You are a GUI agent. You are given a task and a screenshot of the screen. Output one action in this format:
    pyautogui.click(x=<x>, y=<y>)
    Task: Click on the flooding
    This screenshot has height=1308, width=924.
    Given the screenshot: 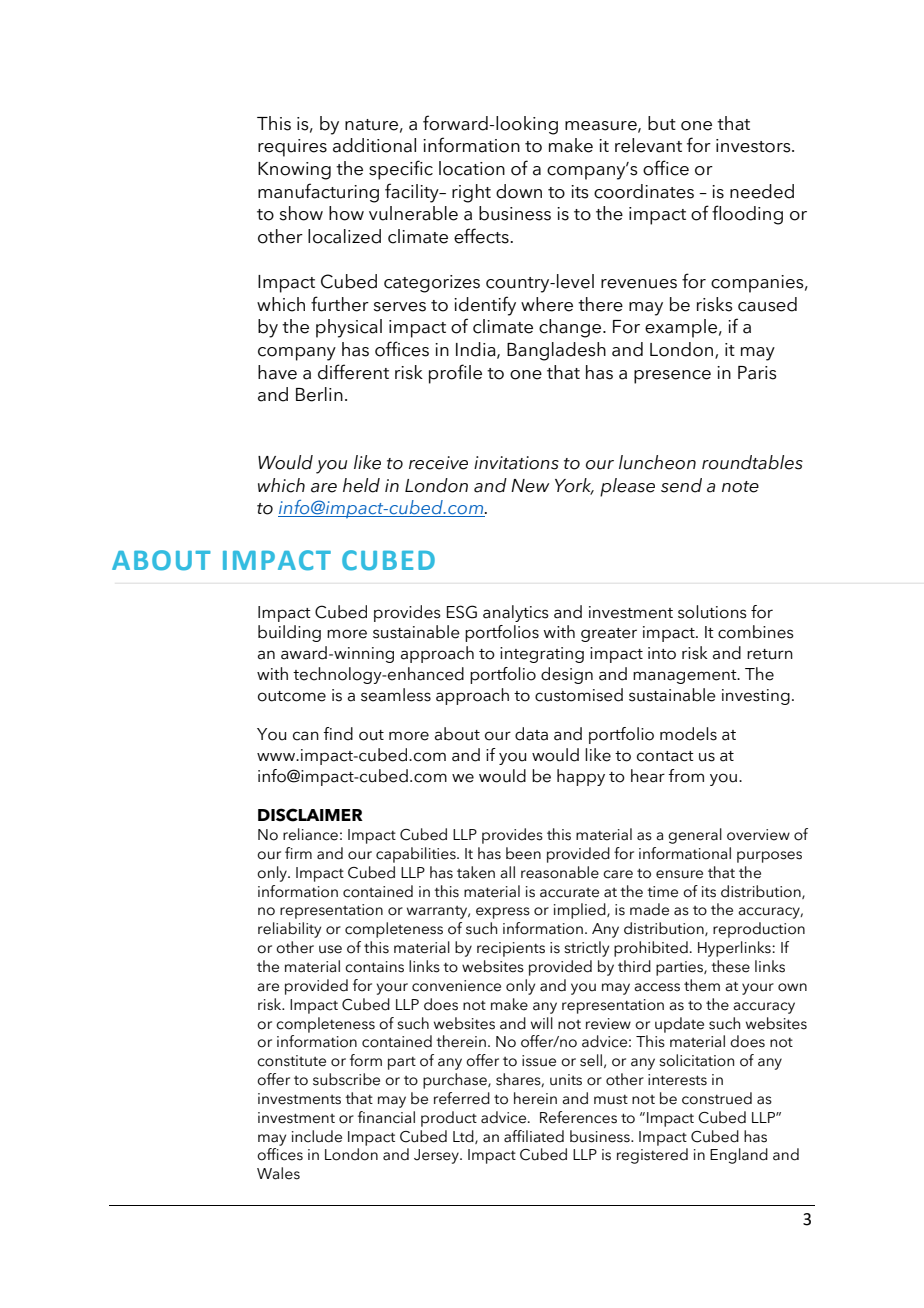 What is the action you would take?
    pyautogui.click(x=747, y=215)
